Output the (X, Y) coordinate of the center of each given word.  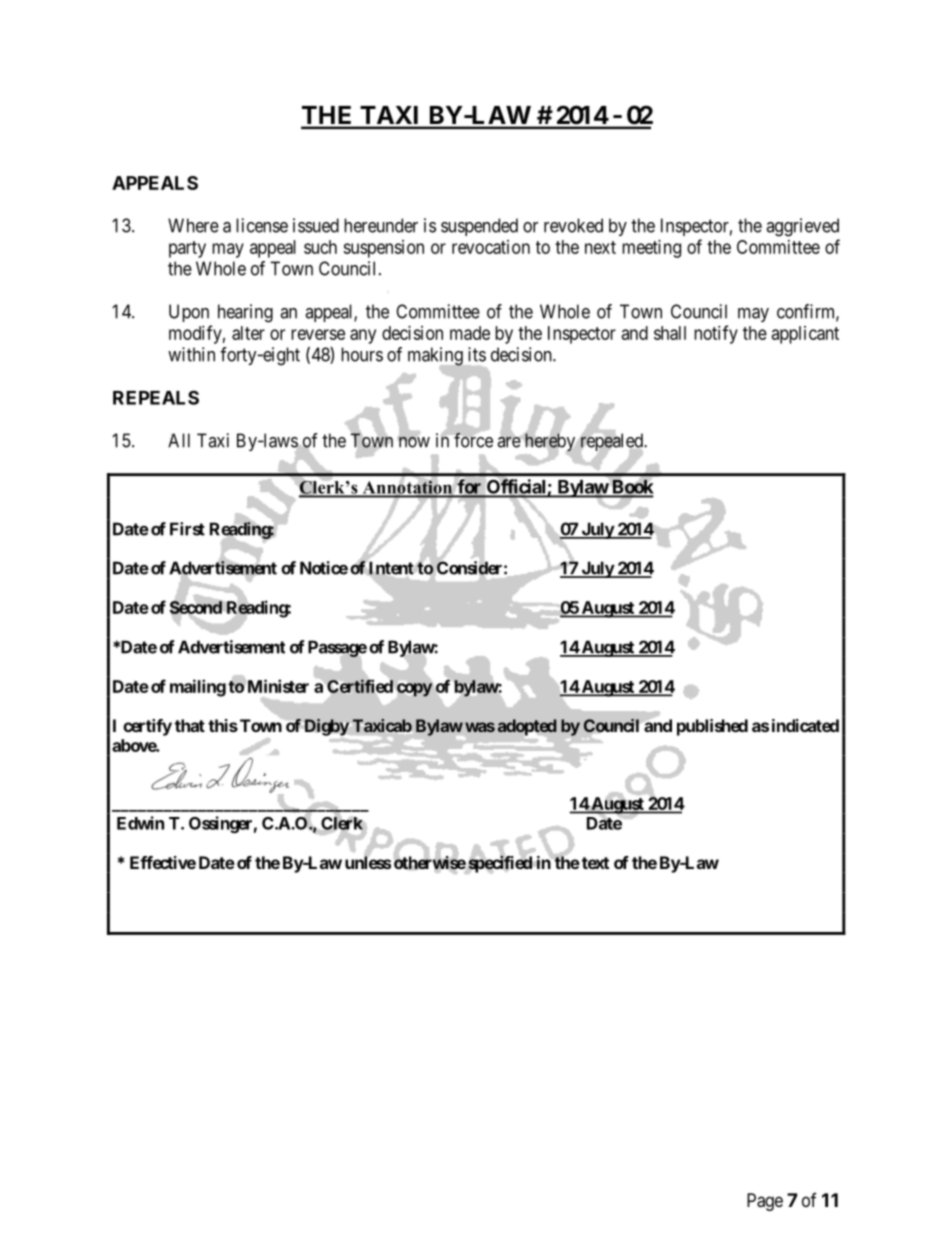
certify (147, 727)
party (187, 249)
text (595, 863)
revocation (491, 247)
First (187, 529)
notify (716, 334)
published (712, 727)
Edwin (140, 823)
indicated (805, 725)
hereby (550, 442)
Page (765, 1202)
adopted (527, 728)
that (190, 725)
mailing (198, 688)
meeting (651, 249)
